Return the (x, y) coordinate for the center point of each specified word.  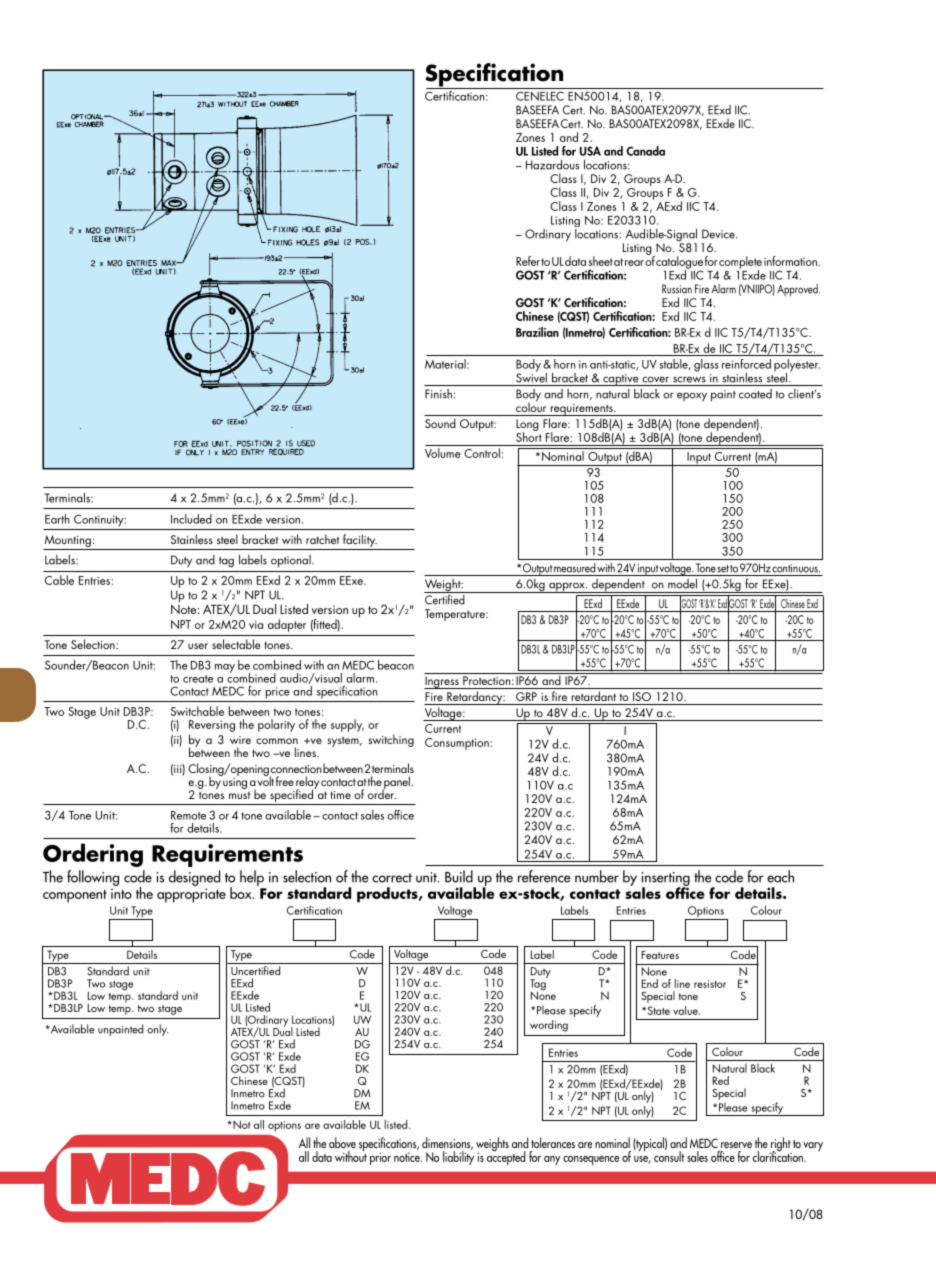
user (198, 646)
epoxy (692, 397)
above (342, 1142)
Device (719, 234)
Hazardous (552, 165)
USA (590, 151)
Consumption (458, 744)
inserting (666, 880)
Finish (438, 394)
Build (459, 876)
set (723, 569)
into (121, 893)
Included (191, 519)
